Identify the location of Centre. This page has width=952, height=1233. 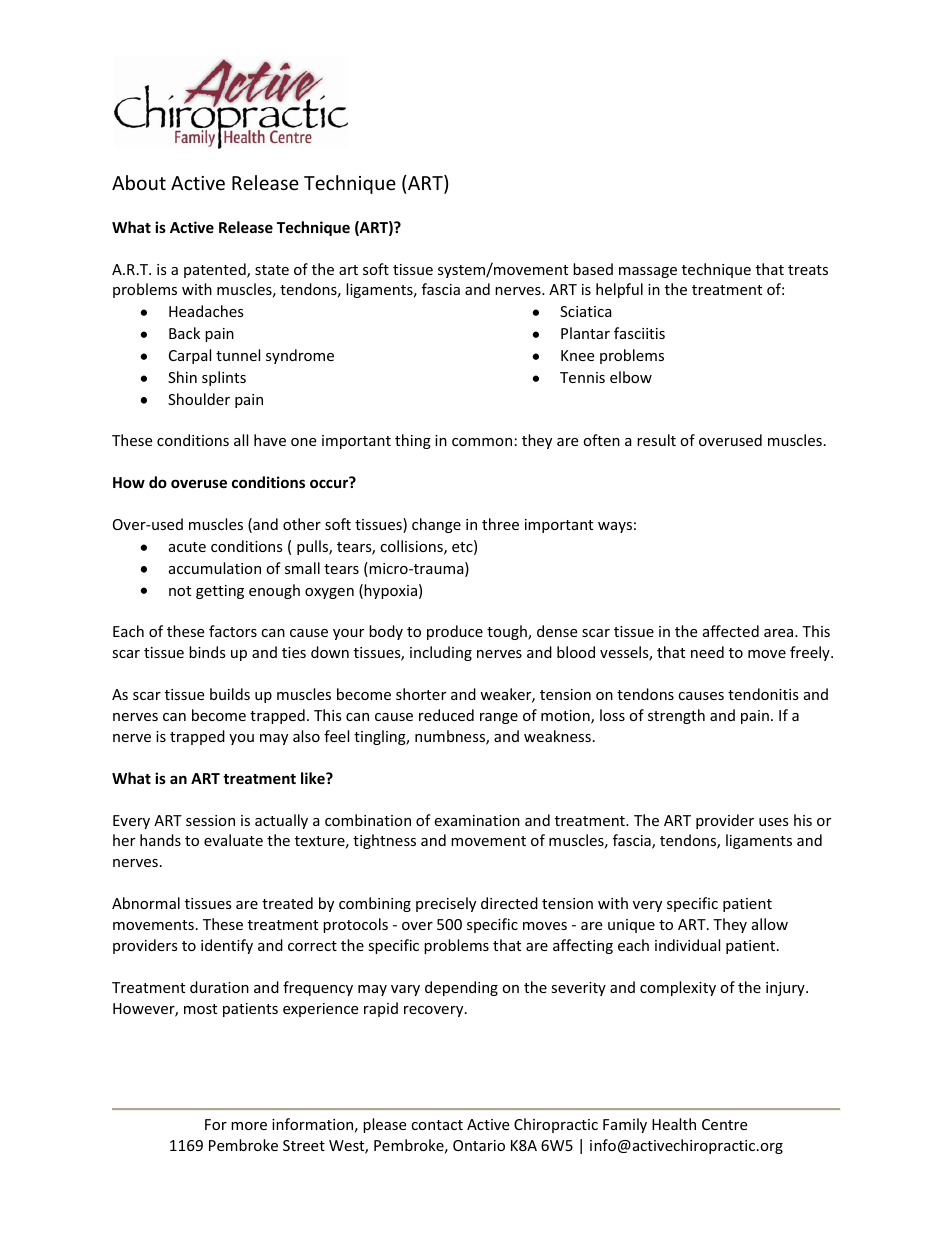
(724, 1124).
